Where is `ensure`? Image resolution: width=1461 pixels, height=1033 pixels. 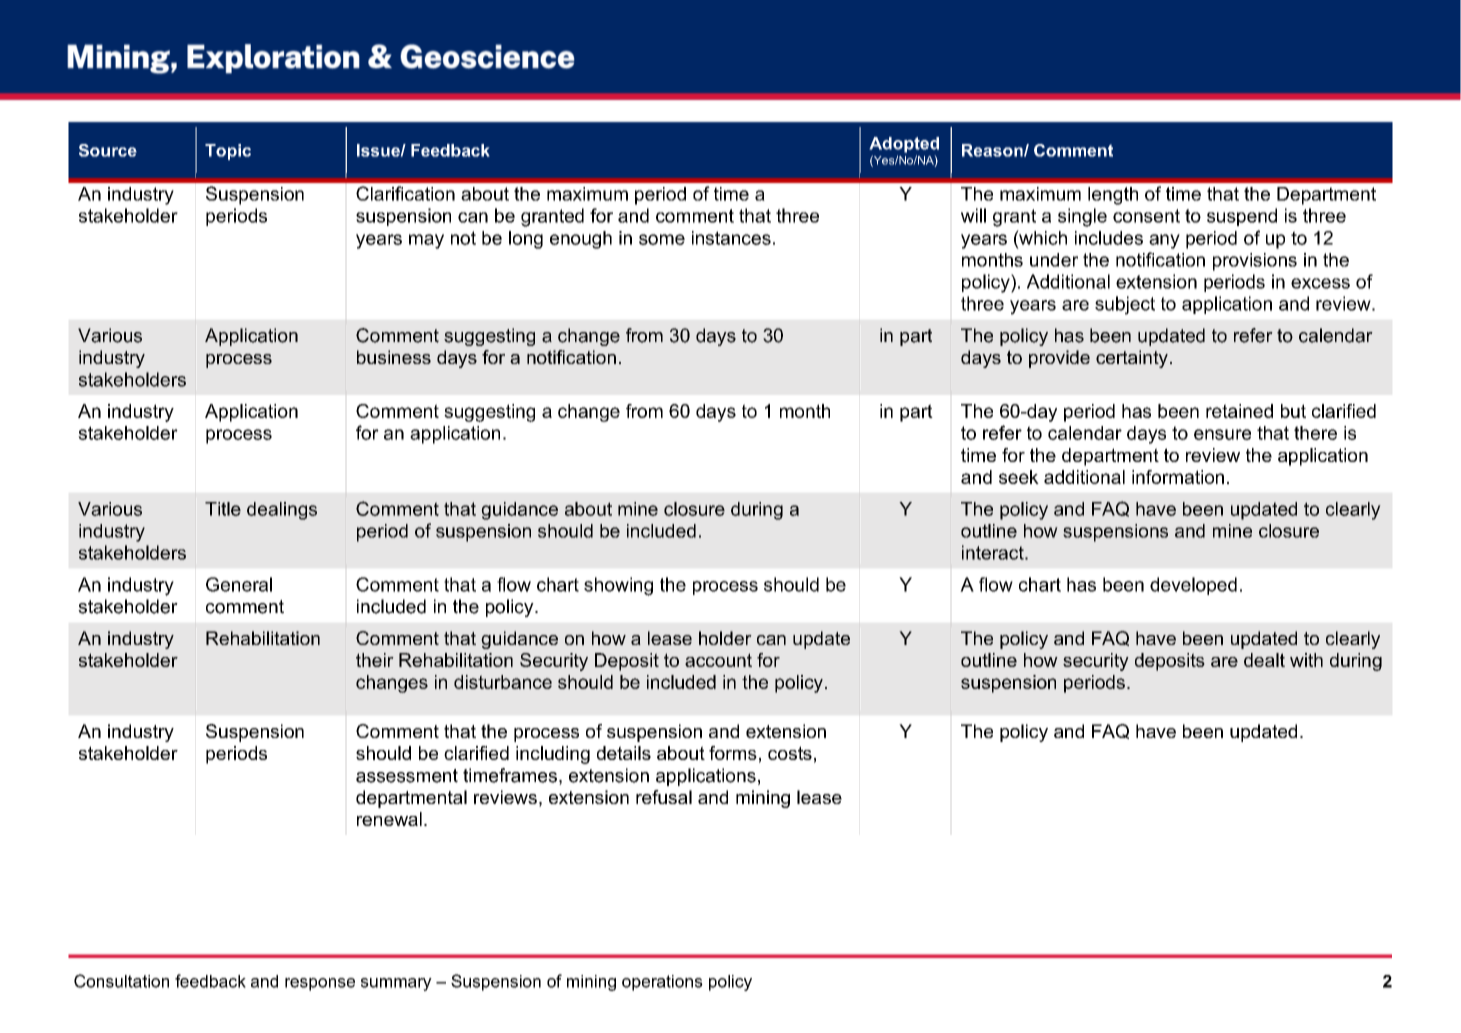 ensure is located at coordinates (1222, 434).
